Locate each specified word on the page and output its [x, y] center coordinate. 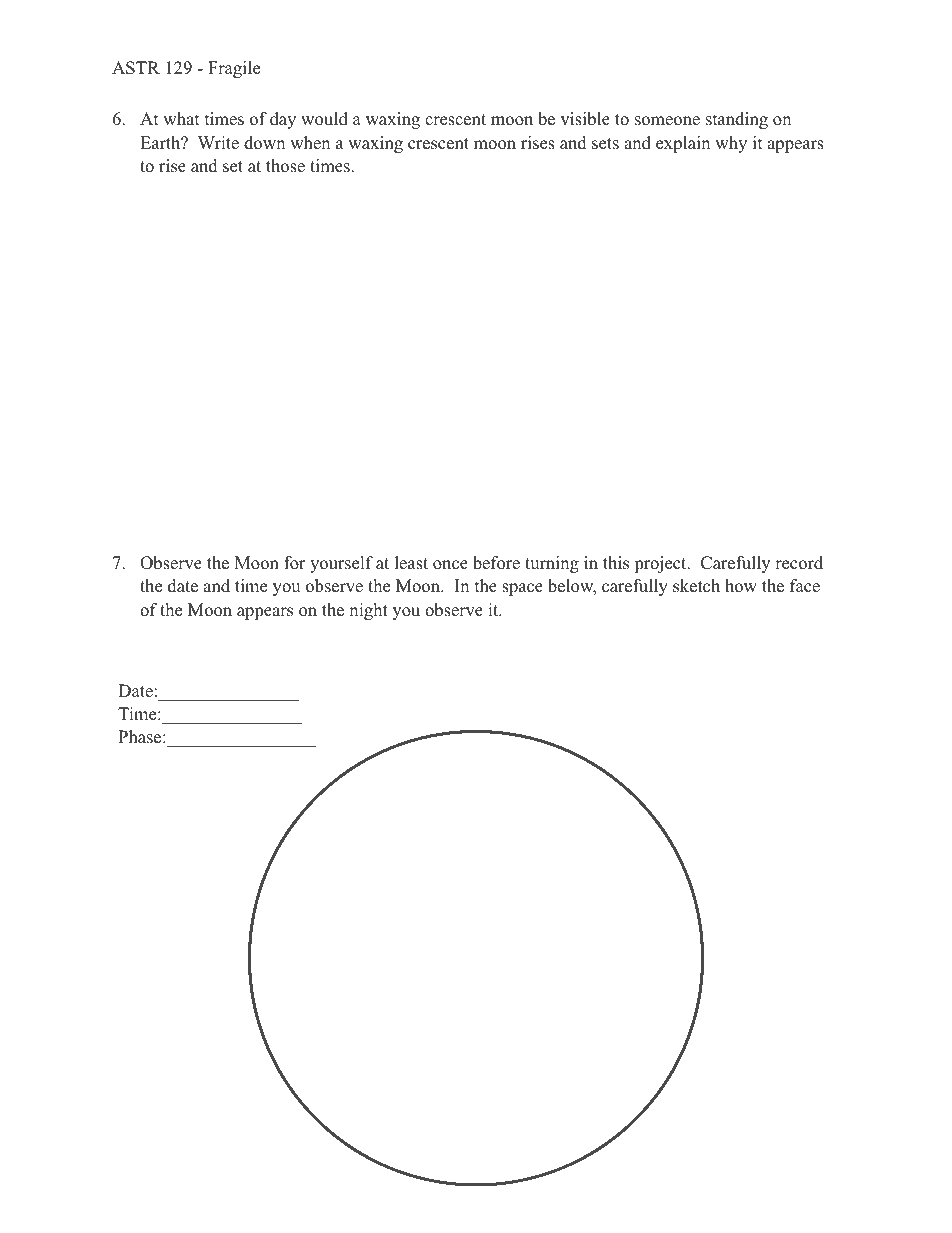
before [496, 563]
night [368, 611]
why [731, 144]
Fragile [234, 69]
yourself [341, 564]
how [741, 586]
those [285, 166]
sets [605, 144]
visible [585, 119]
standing [737, 120]
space [522, 589]
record [799, 563]
